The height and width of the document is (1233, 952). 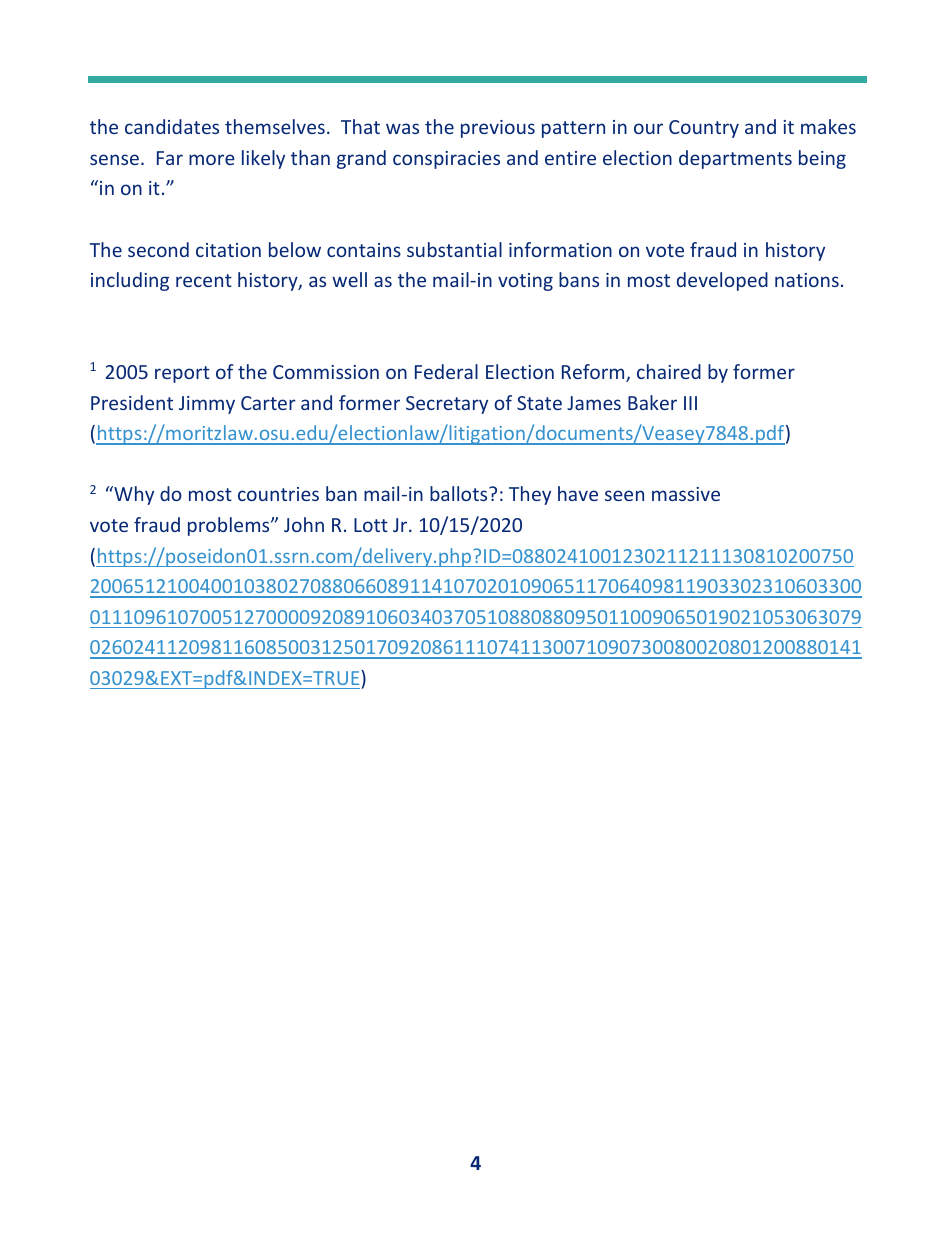 What do you see at coordinates (172, 126) in the document?
I see `candidates` at bounding box center [172, 126].
